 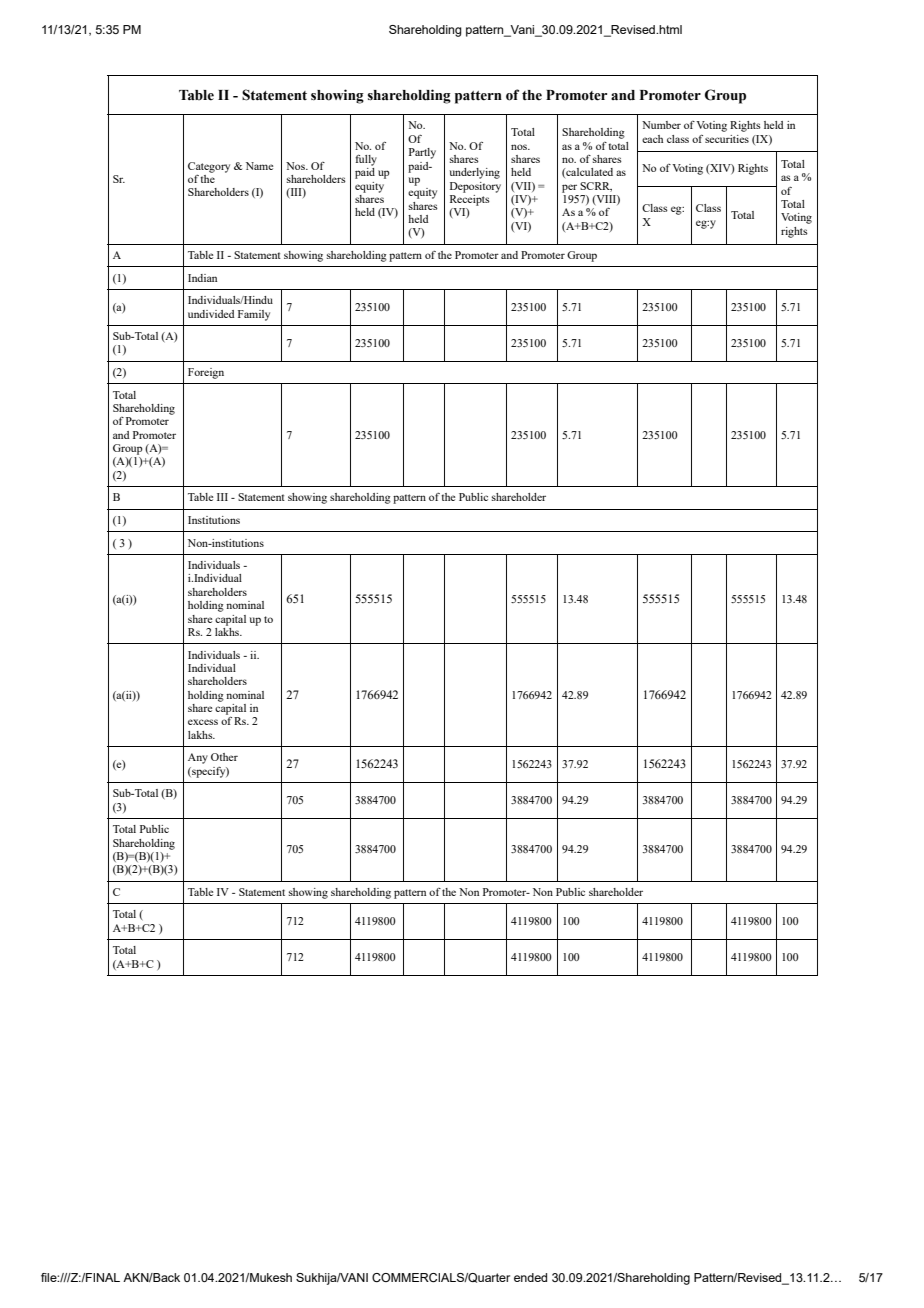 What do you see at coordinates (198, 758) in the screenshot?
I see `Any` at bounding box center [198, 758].
